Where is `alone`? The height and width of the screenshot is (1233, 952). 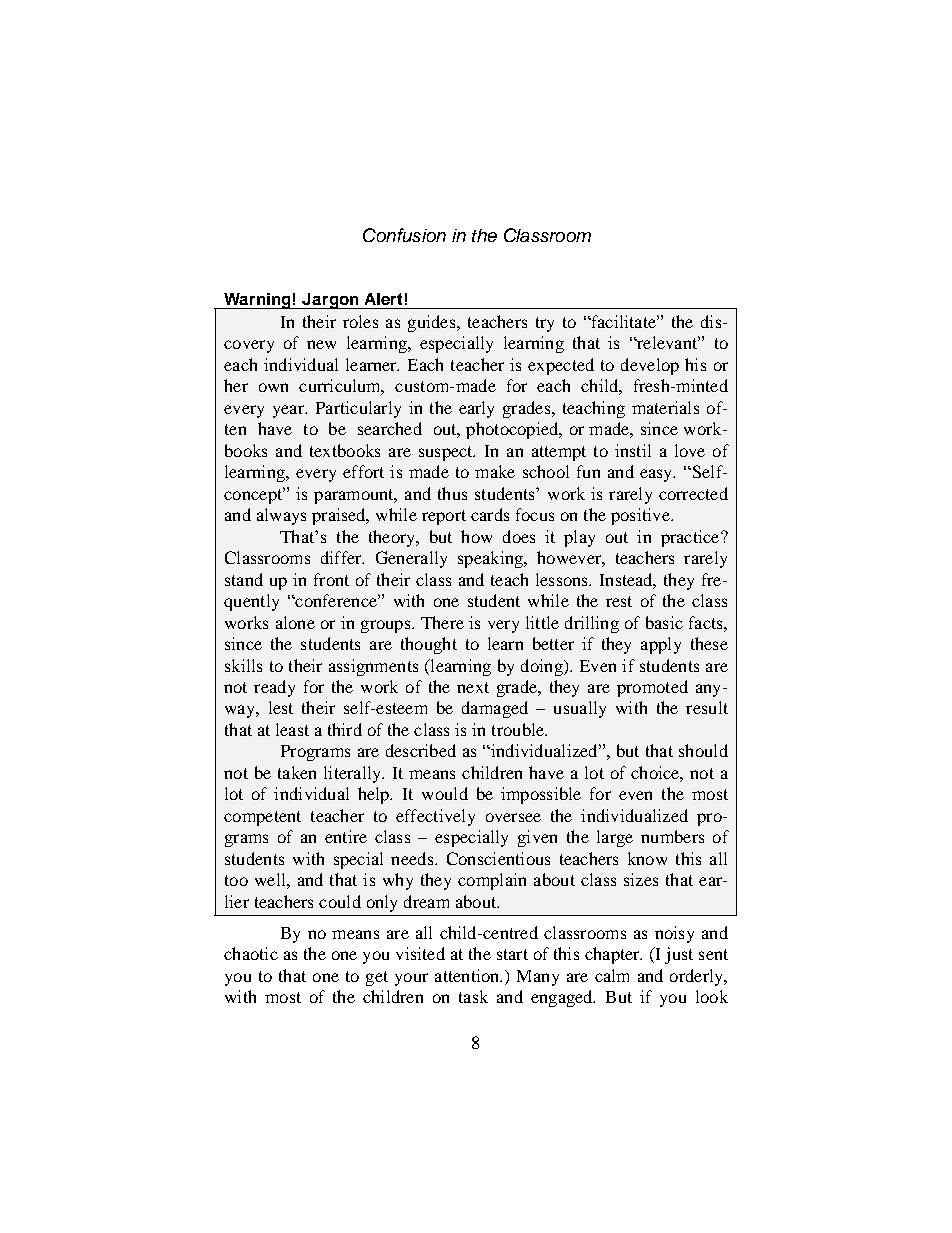 alone is located at coordinates (295, 622).
